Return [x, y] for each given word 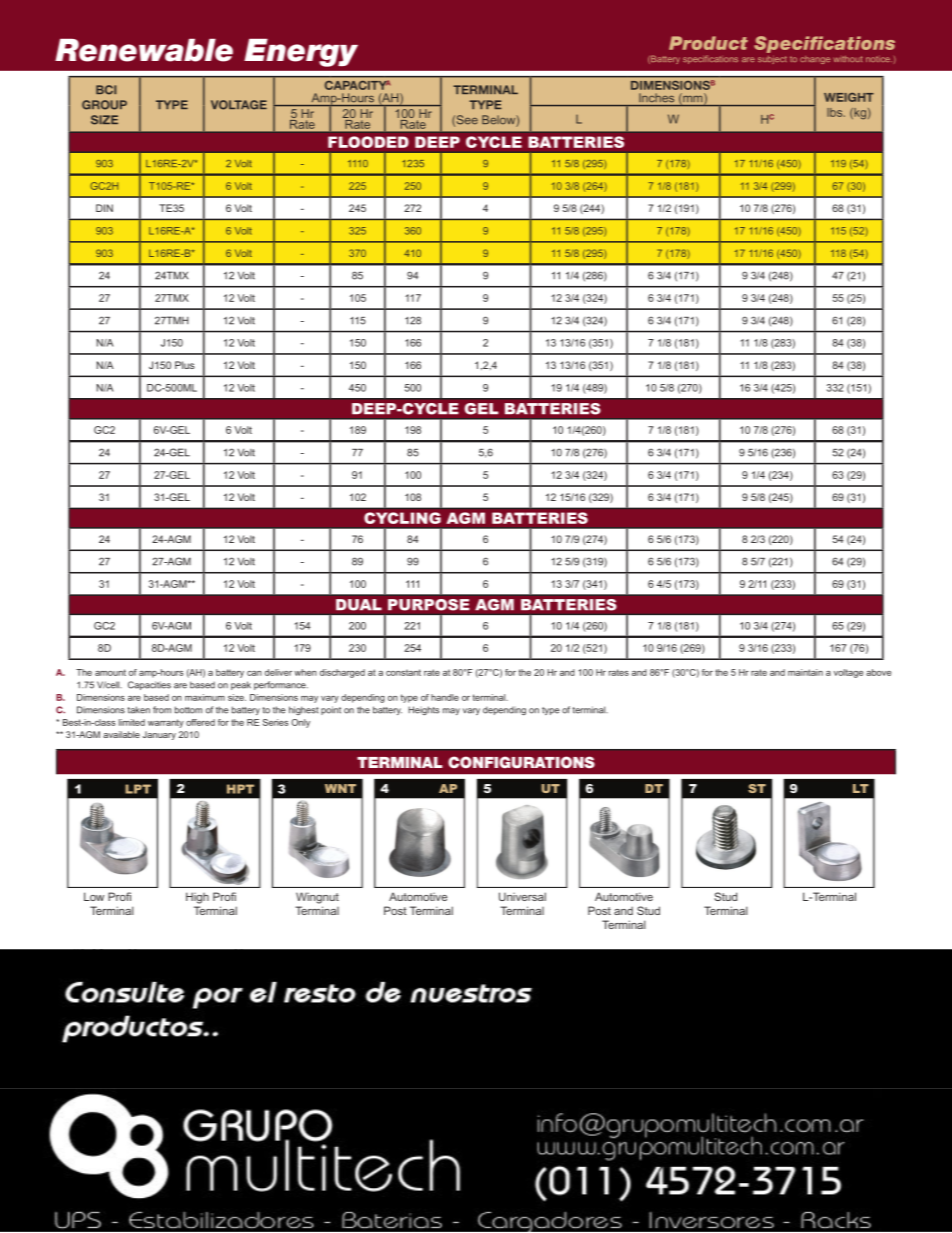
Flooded [368, 142]
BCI [106, 90]
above [878, 672]
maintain [805, 672]
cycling [402, 518]
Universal [522, 896]
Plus [185, 365]
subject [772, 60]
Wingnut [317, 898]
